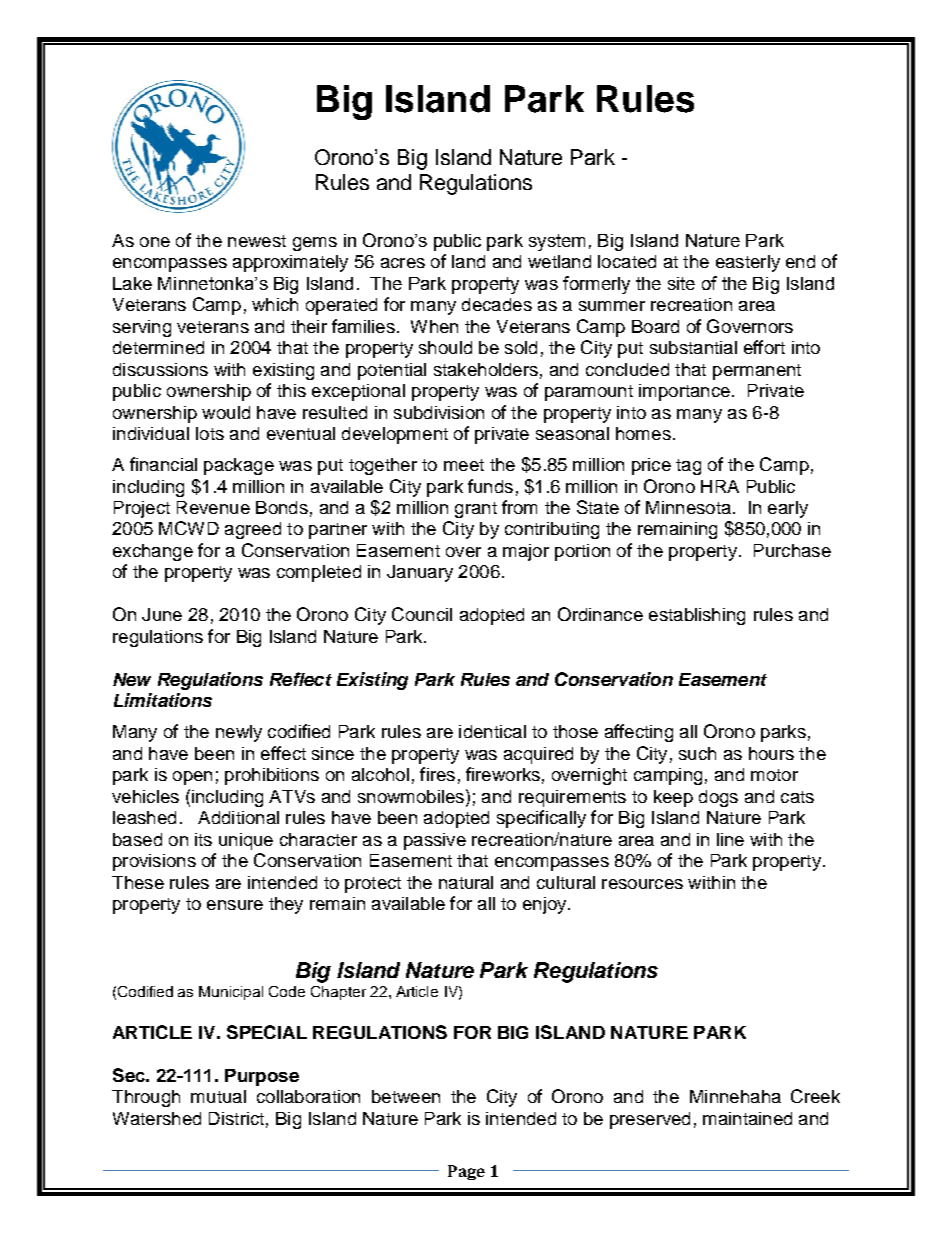 Image resolution: width=952 pixels, height=1233 pixels. What do you see at coordinates (697, 753) in the screenshot?
I see `such` at bounding box center [697, 753].
